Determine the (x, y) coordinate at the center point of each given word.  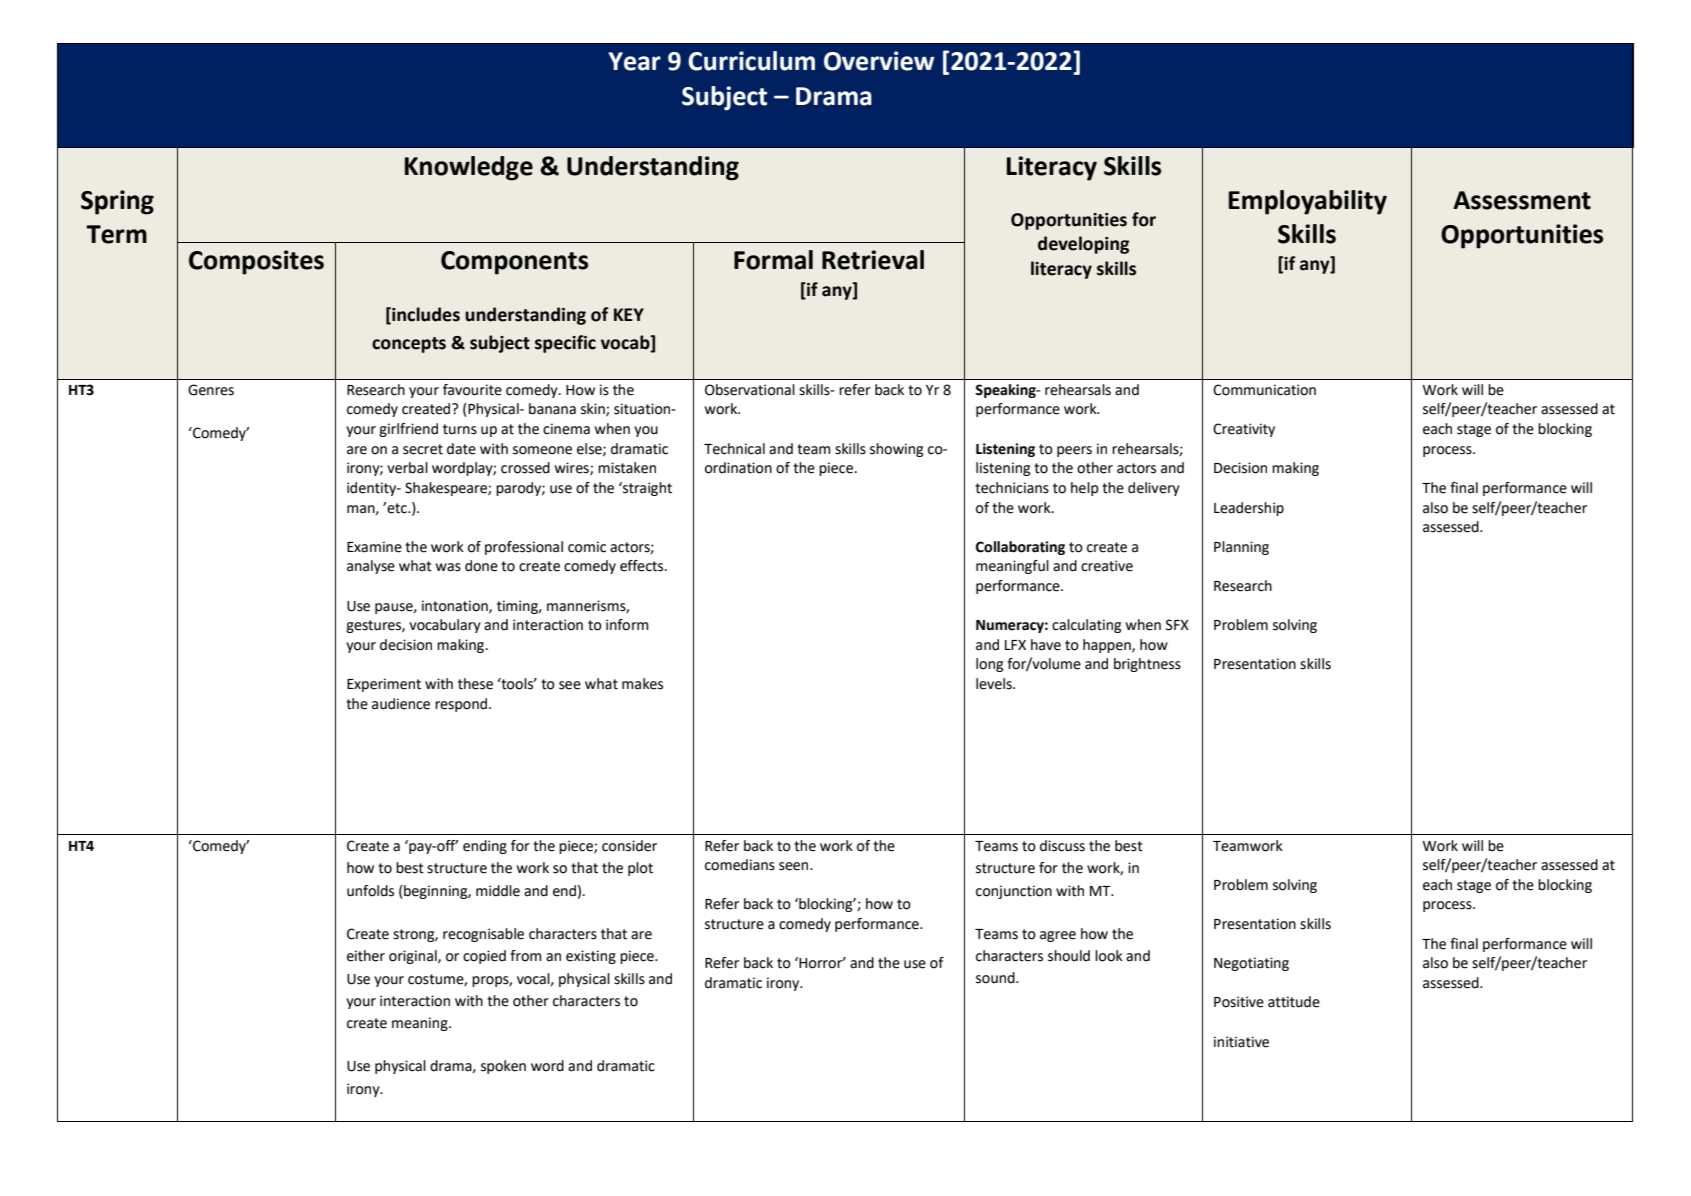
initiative (1241, 1042)
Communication (1264, 390)
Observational (750, 390)
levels (995, 684)
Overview (879, 61)
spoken (503, 1067)
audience (401, 704)
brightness (1147, 665)
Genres (211, 390)
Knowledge (469, 168)
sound (996, 978)
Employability (1308, 202)
